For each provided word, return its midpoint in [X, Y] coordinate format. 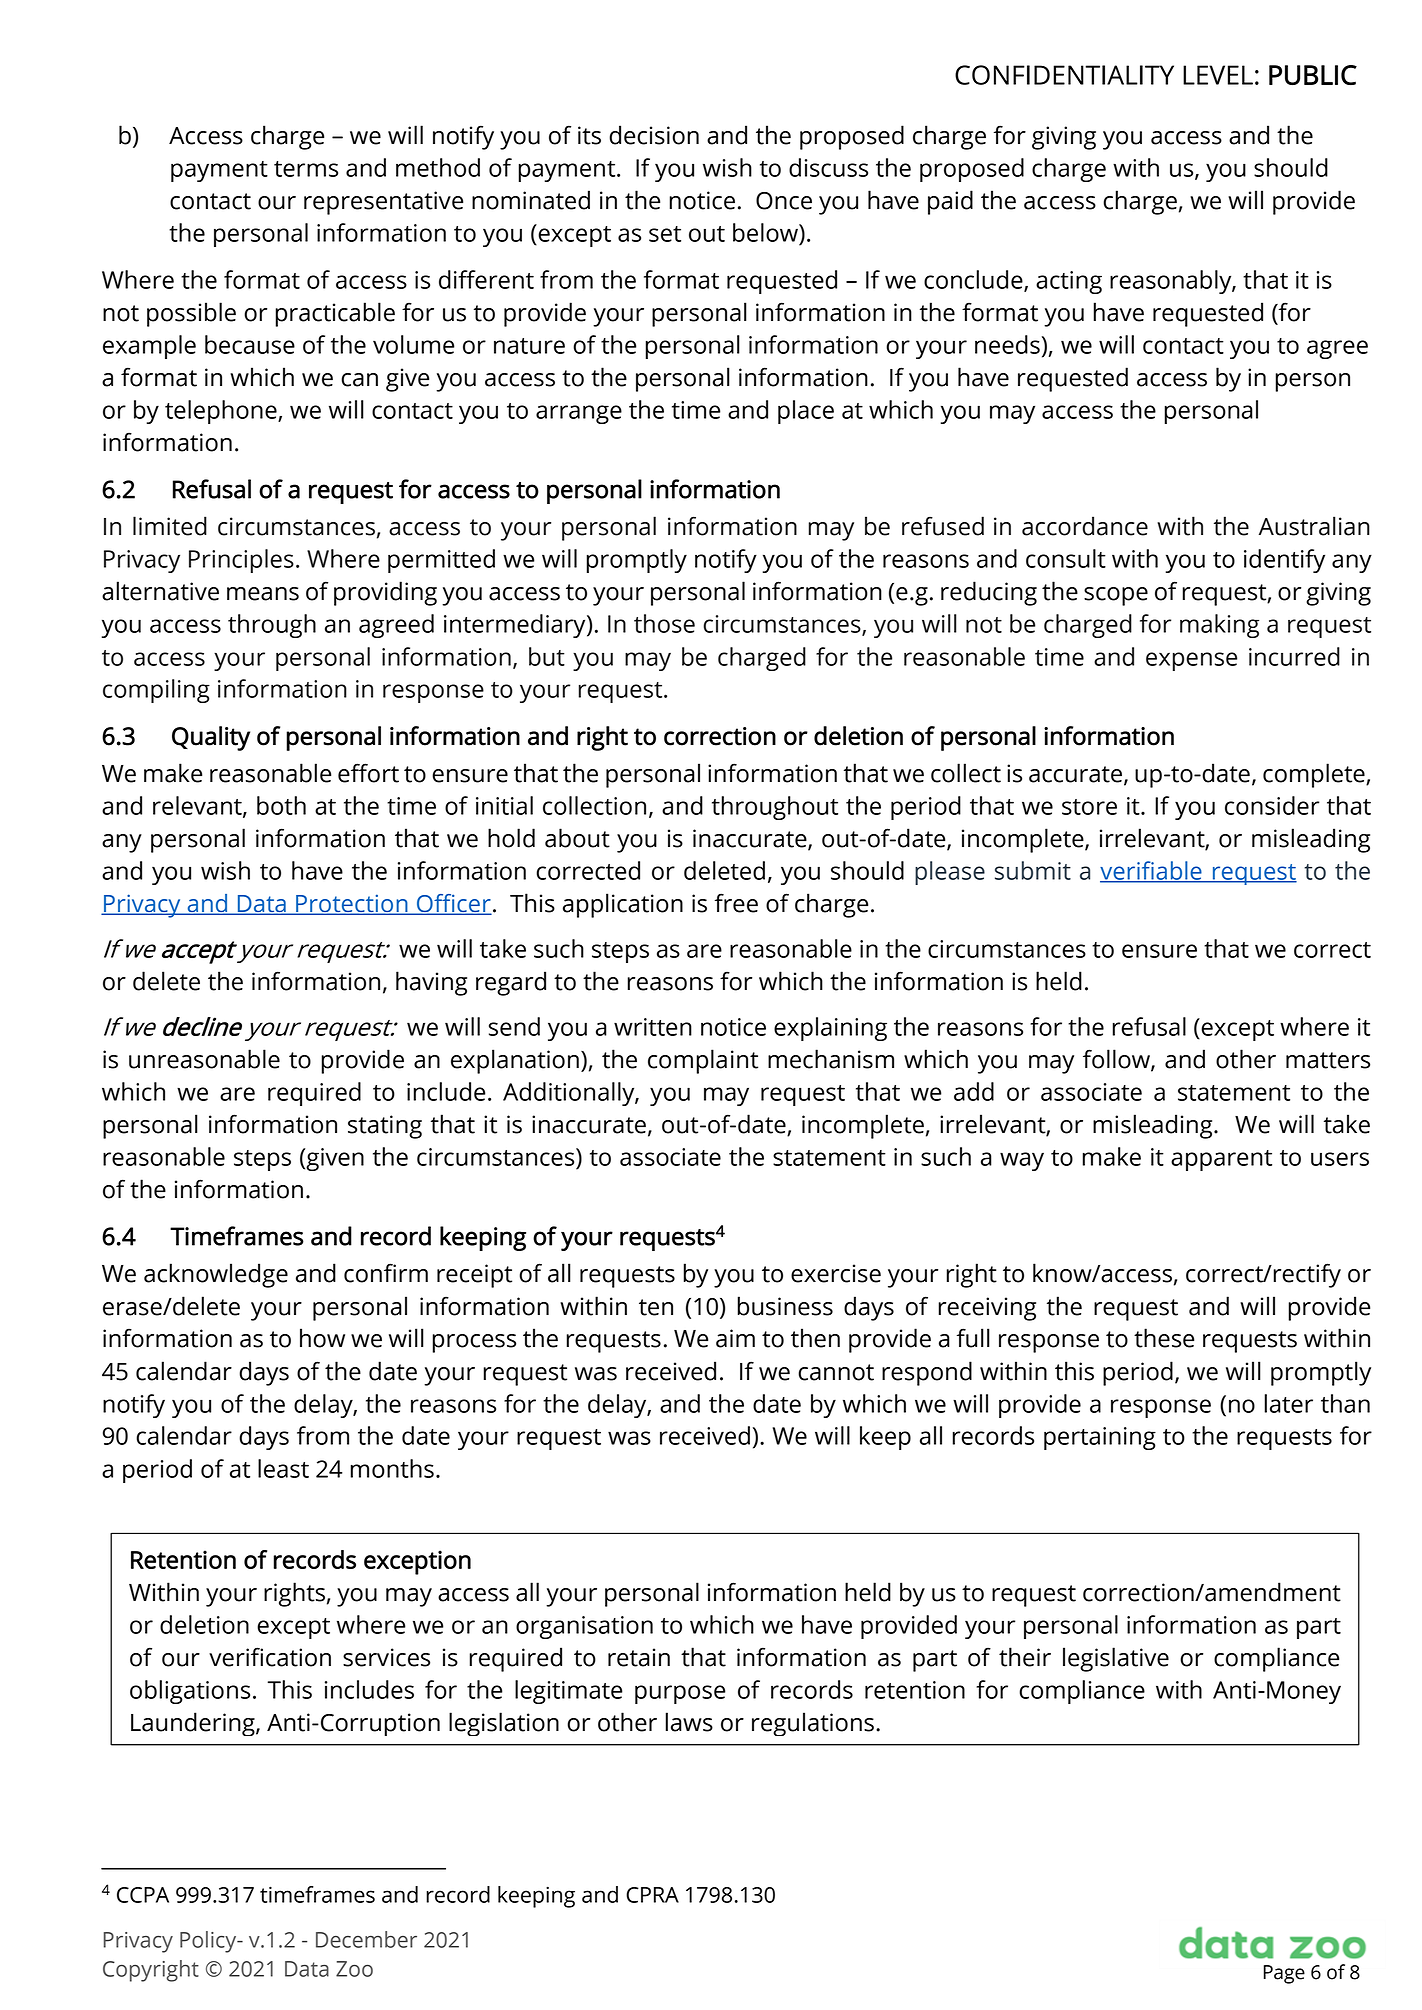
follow [1117, 1060]
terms [306, 169]
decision [654, 135]
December [366, 1939]
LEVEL [1218, 75]
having [431, 983]
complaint [703, 1061]
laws [689, 1722]
